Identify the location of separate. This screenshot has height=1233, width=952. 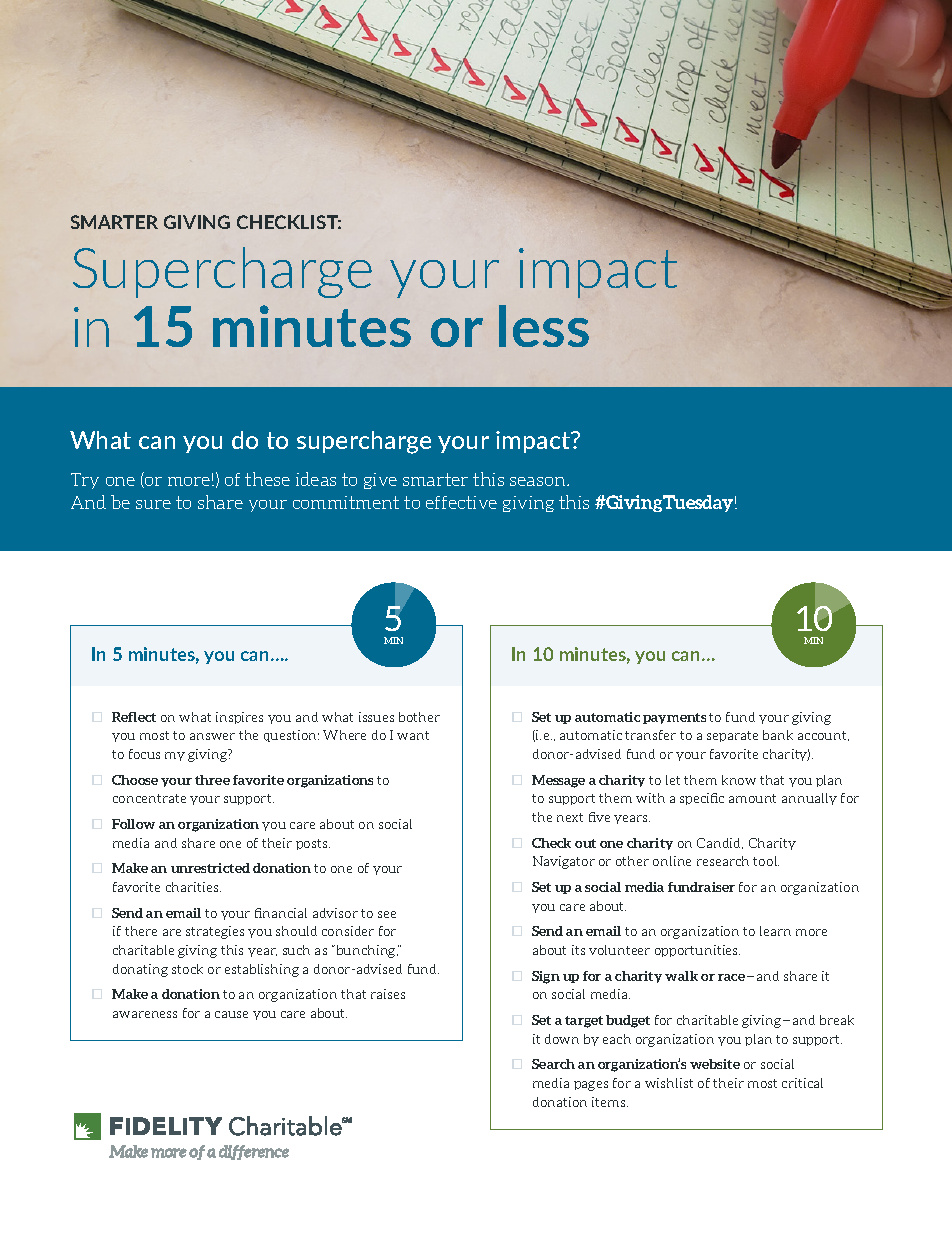
(732, 736).
